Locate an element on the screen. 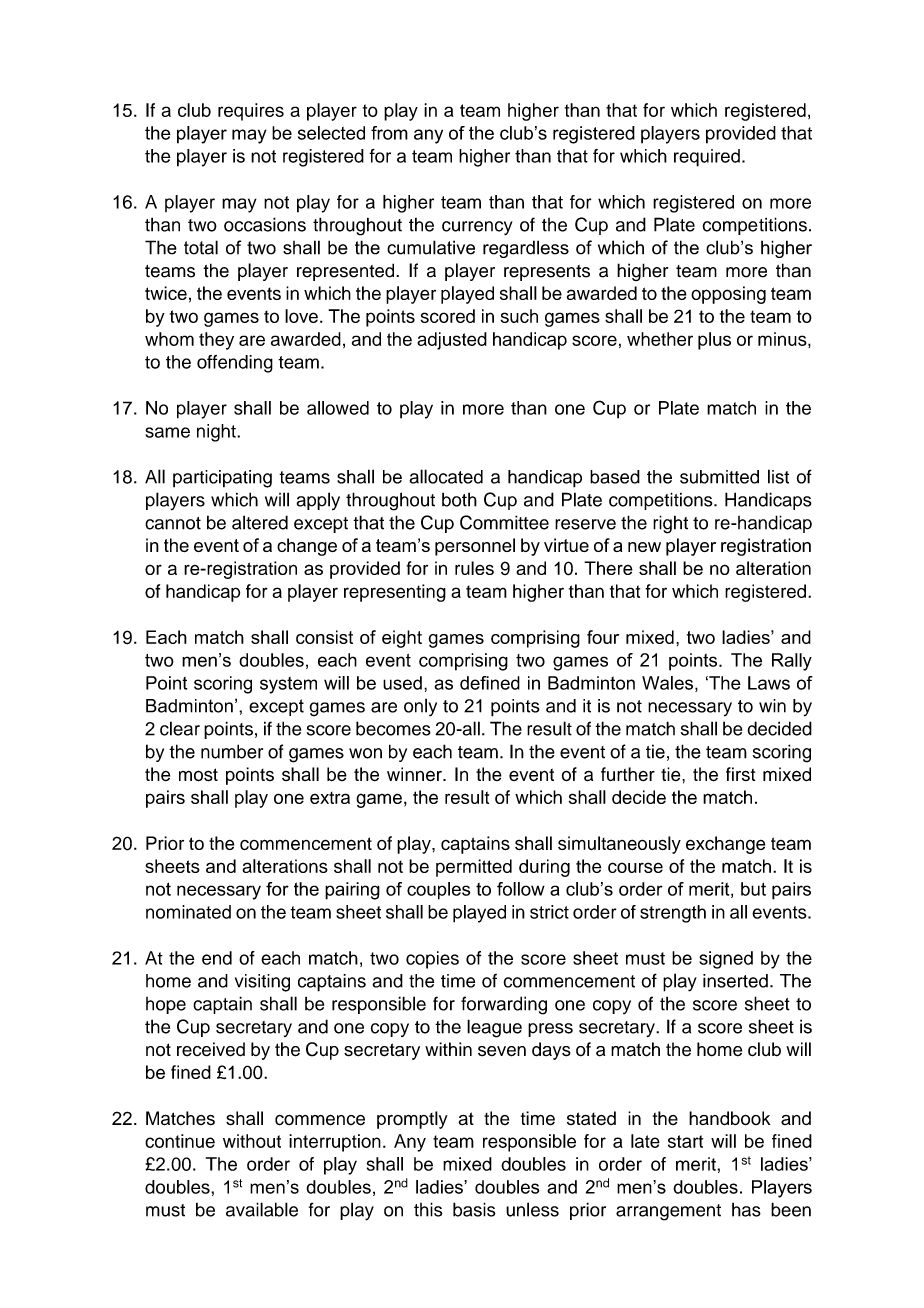  most is located at coordinates (198, 775).
